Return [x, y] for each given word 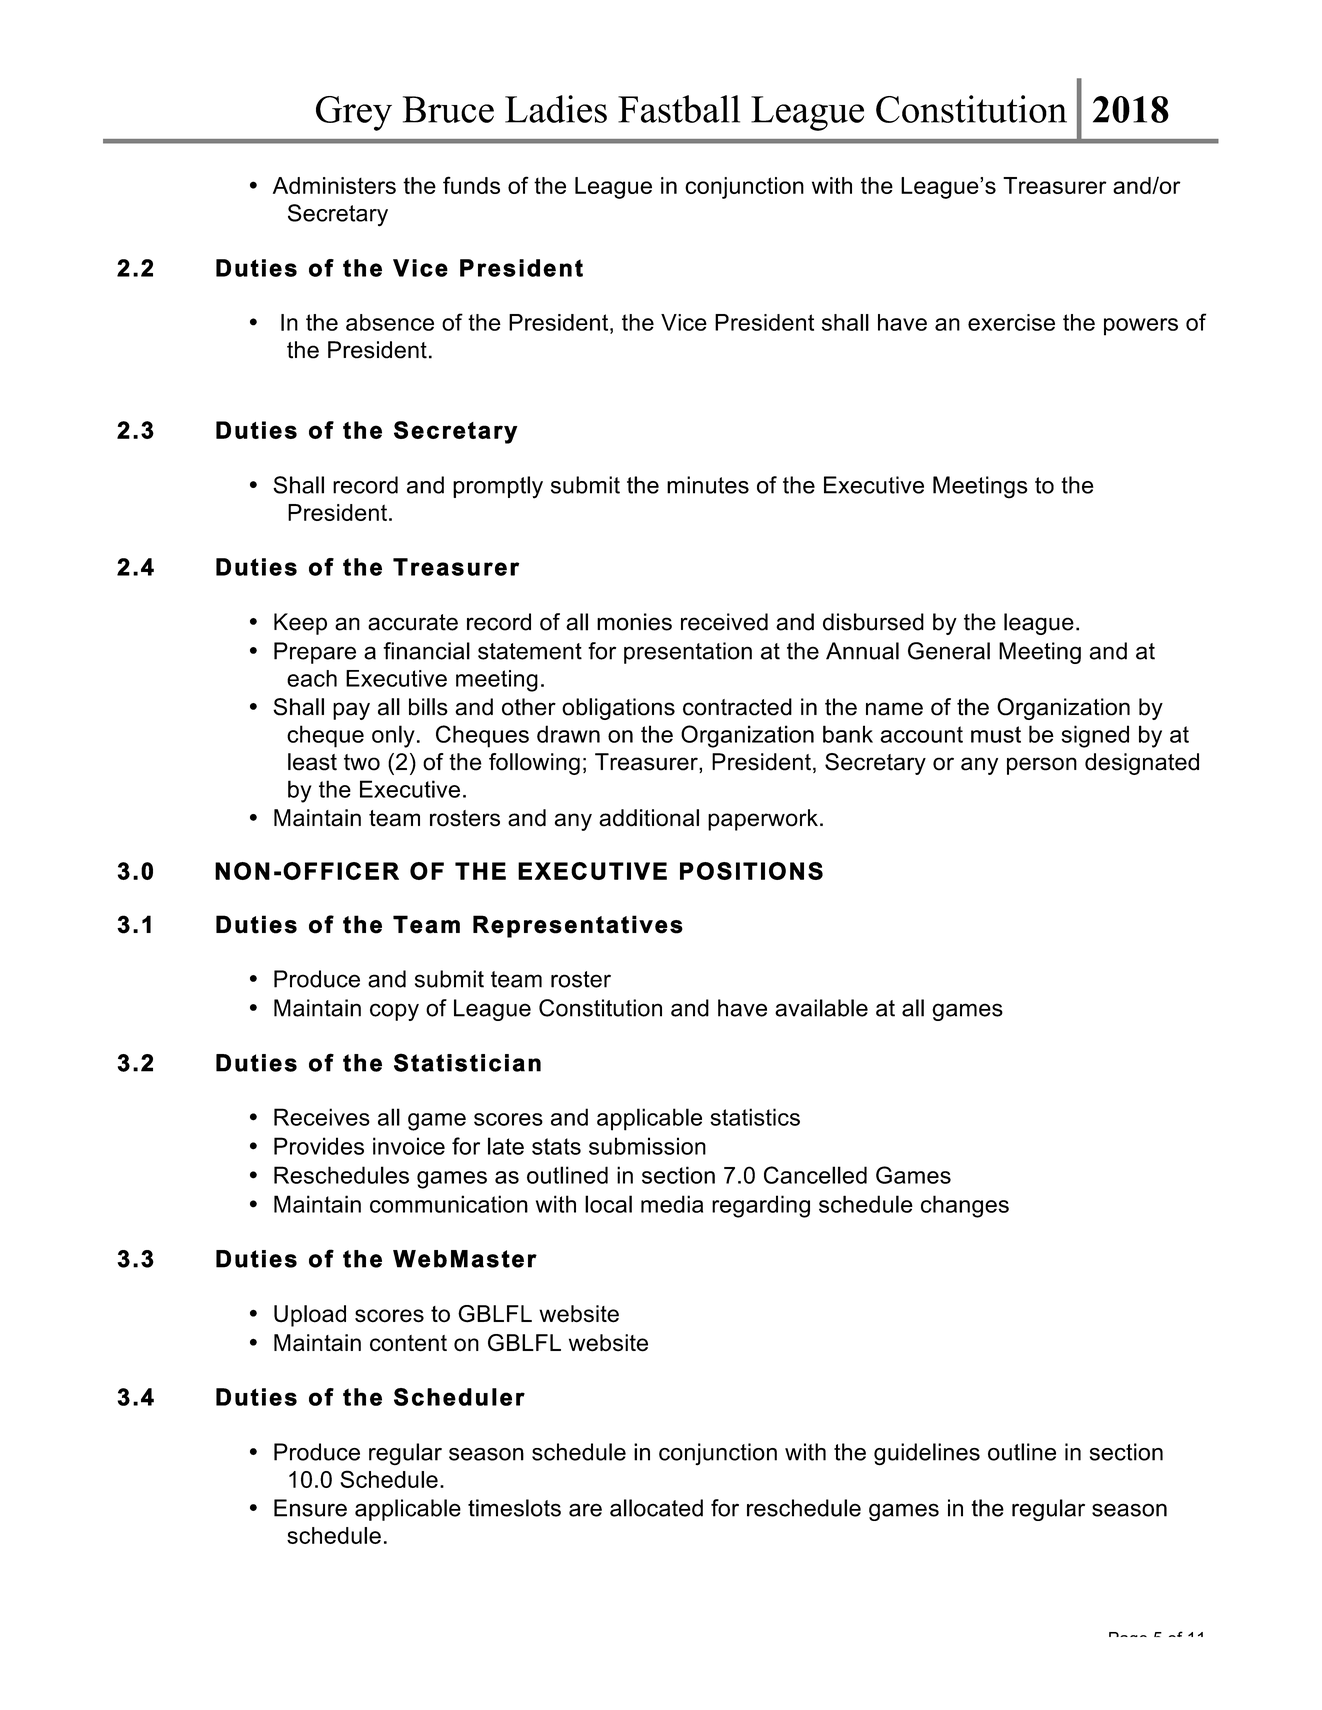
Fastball [679, 109]
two [362, 762]
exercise [1011, 322]
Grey [354, 113]
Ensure [310, 1508]
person [1042, 766]
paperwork [763, 820]
